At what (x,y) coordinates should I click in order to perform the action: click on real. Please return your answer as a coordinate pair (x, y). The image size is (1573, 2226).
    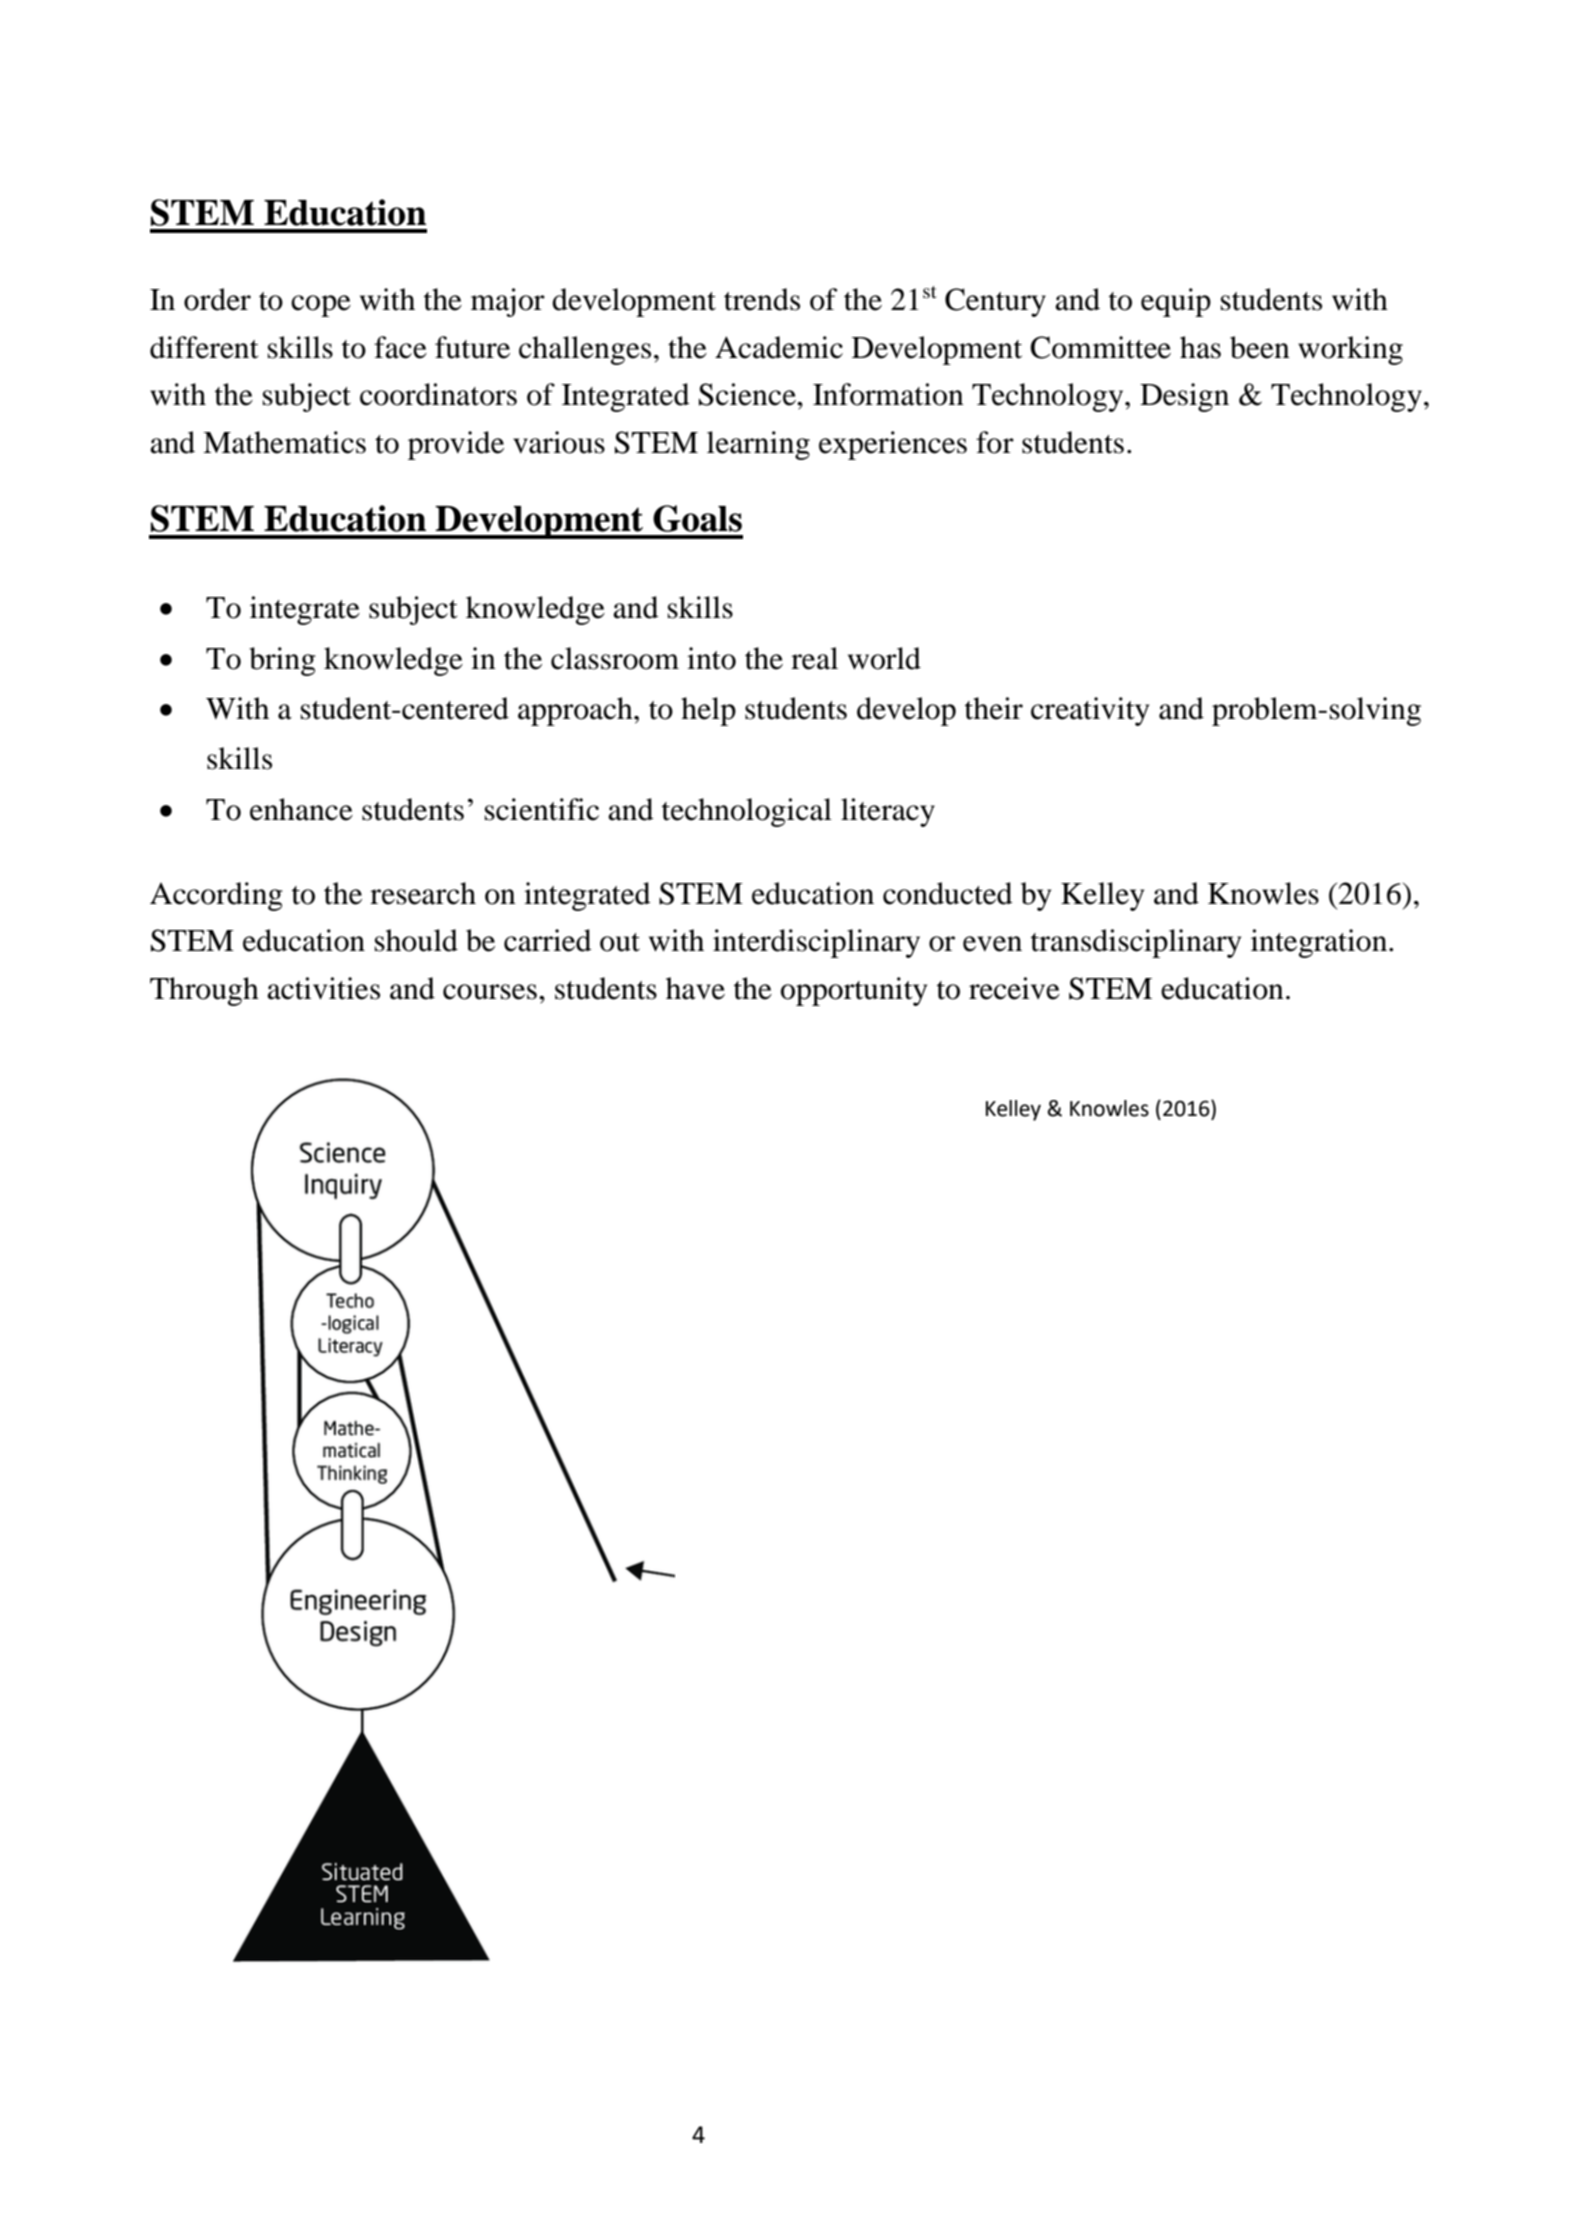
    Looking at the image, I should click on (814, 658).
